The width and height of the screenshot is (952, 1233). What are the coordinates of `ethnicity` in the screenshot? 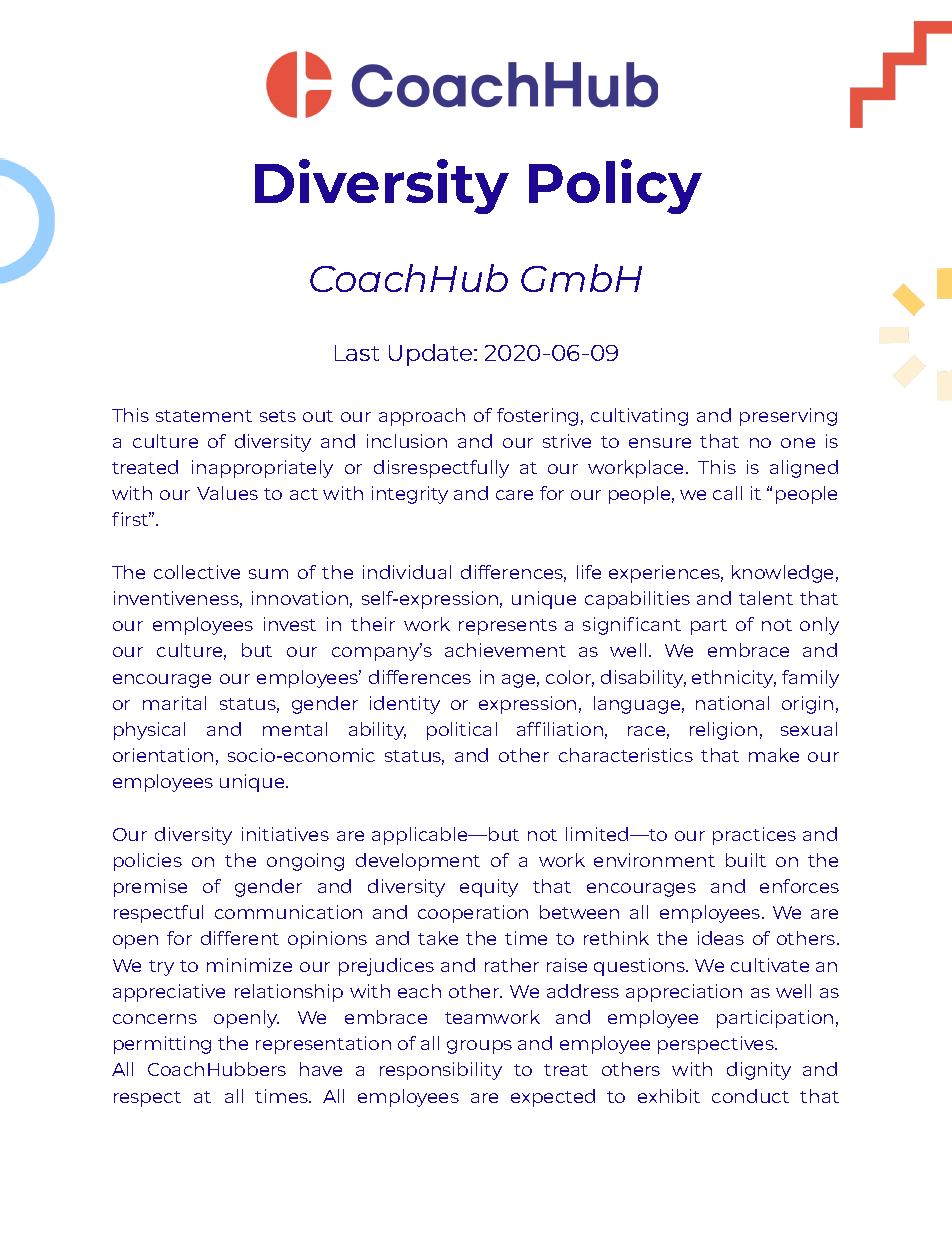 It's located at (734, 679).
